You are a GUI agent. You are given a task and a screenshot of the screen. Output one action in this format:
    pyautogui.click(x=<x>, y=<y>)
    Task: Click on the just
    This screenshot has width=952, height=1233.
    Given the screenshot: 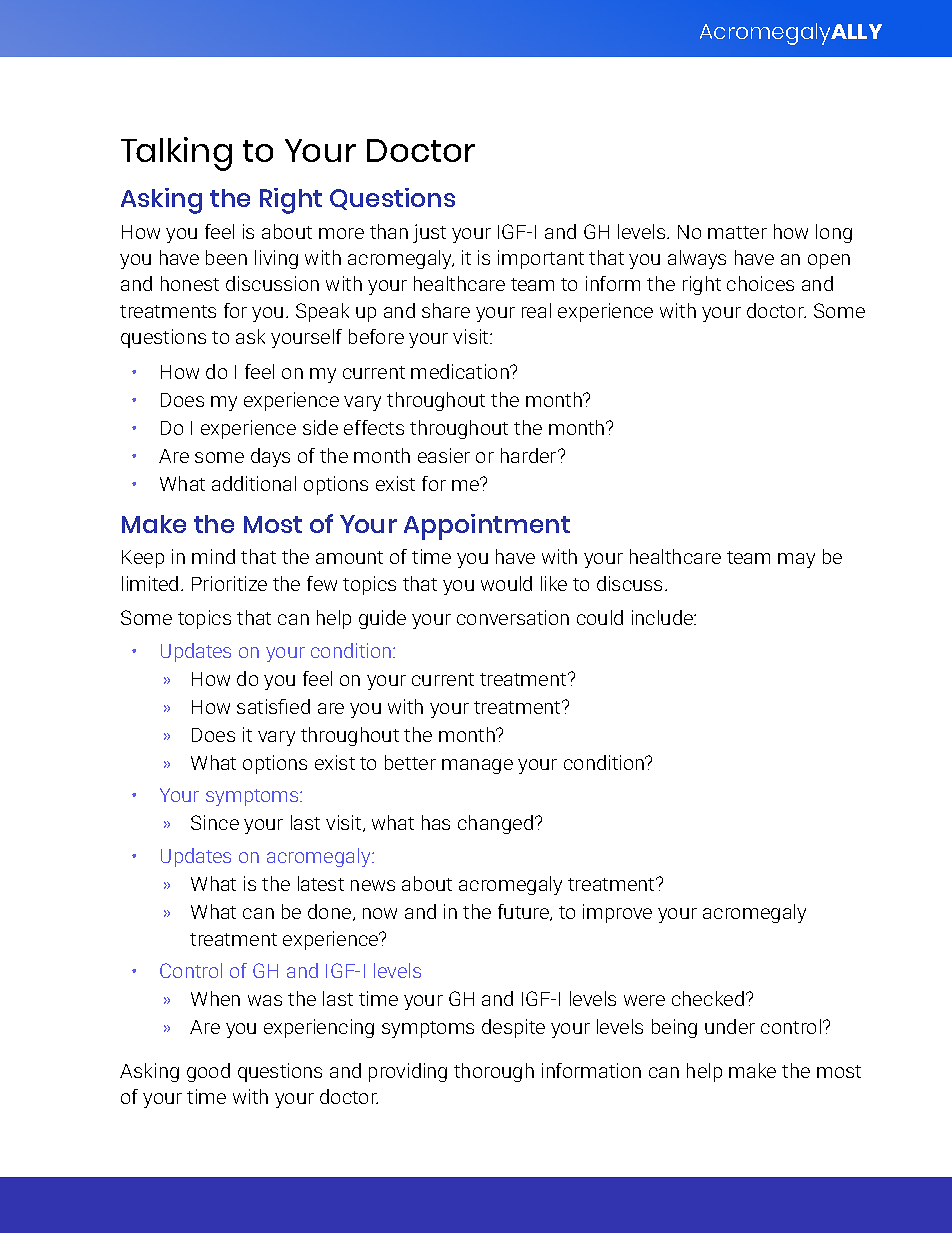 What is the action you would take?
    pyautogui.click(x=429, y=233)
